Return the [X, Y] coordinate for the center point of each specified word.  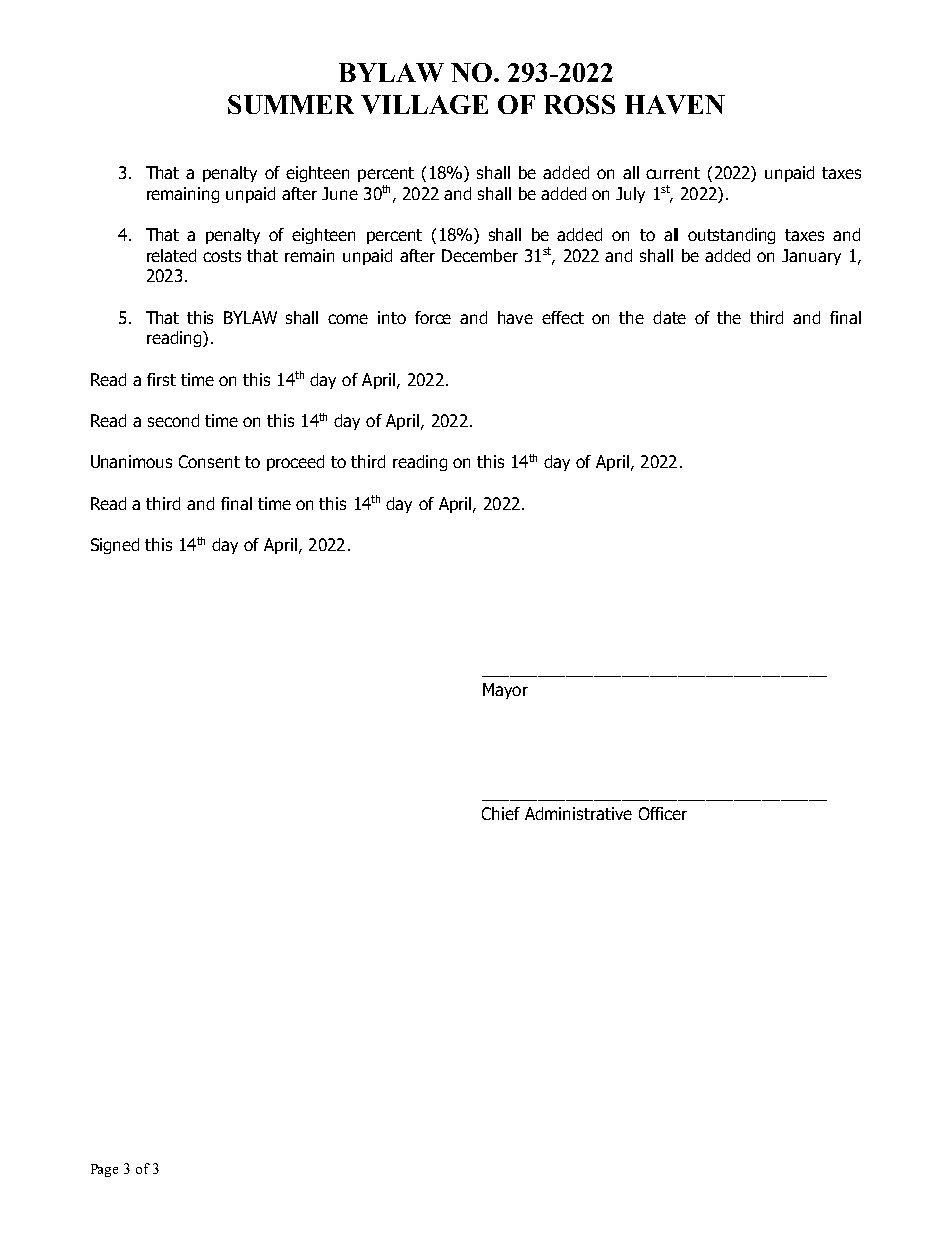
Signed [115, 546]
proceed [295, 463]
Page [104, 1170]
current [673, 173]
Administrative [578, 813]
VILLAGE [424, 104]
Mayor [505, 691]
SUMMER [291, 104]
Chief [501, 813]
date [669, 317]
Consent [209, 461]
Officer [663, 813]
